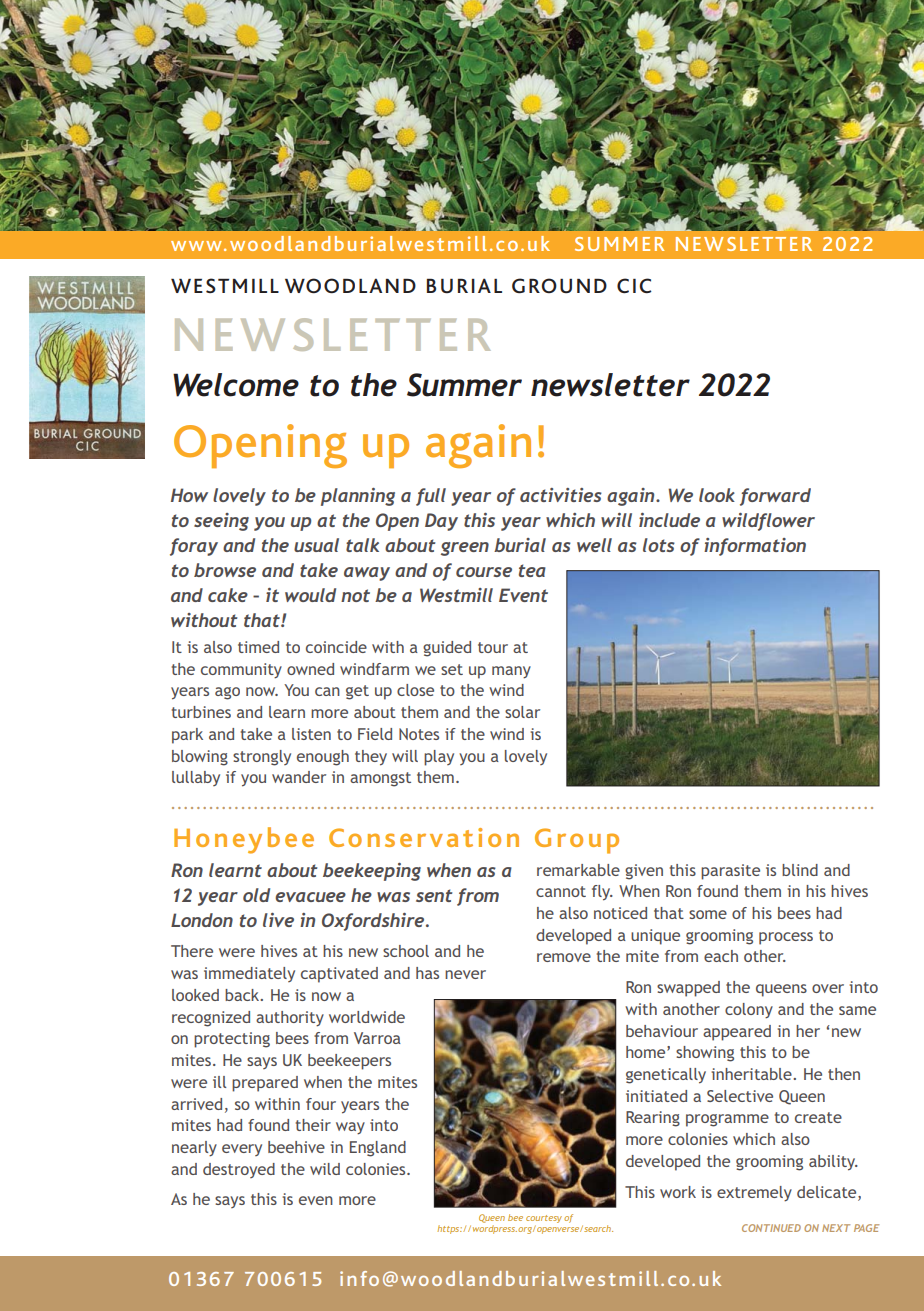 This screenshot has height=1311, width=924. Describe the element at coordinates (786, 938) in the screenshot. I see `process` at that location.
